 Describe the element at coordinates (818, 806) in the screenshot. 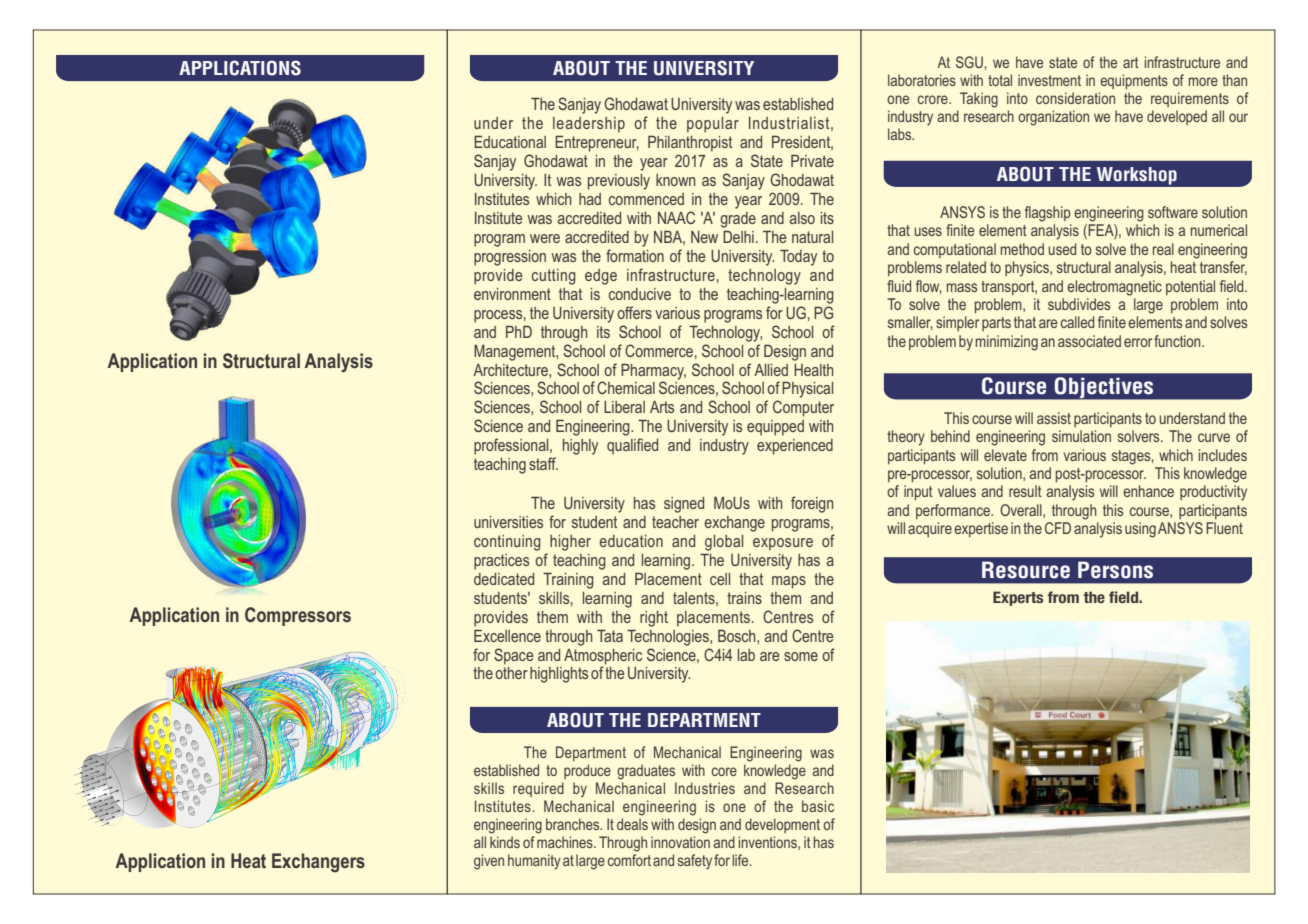

I see `basic` at that location.
